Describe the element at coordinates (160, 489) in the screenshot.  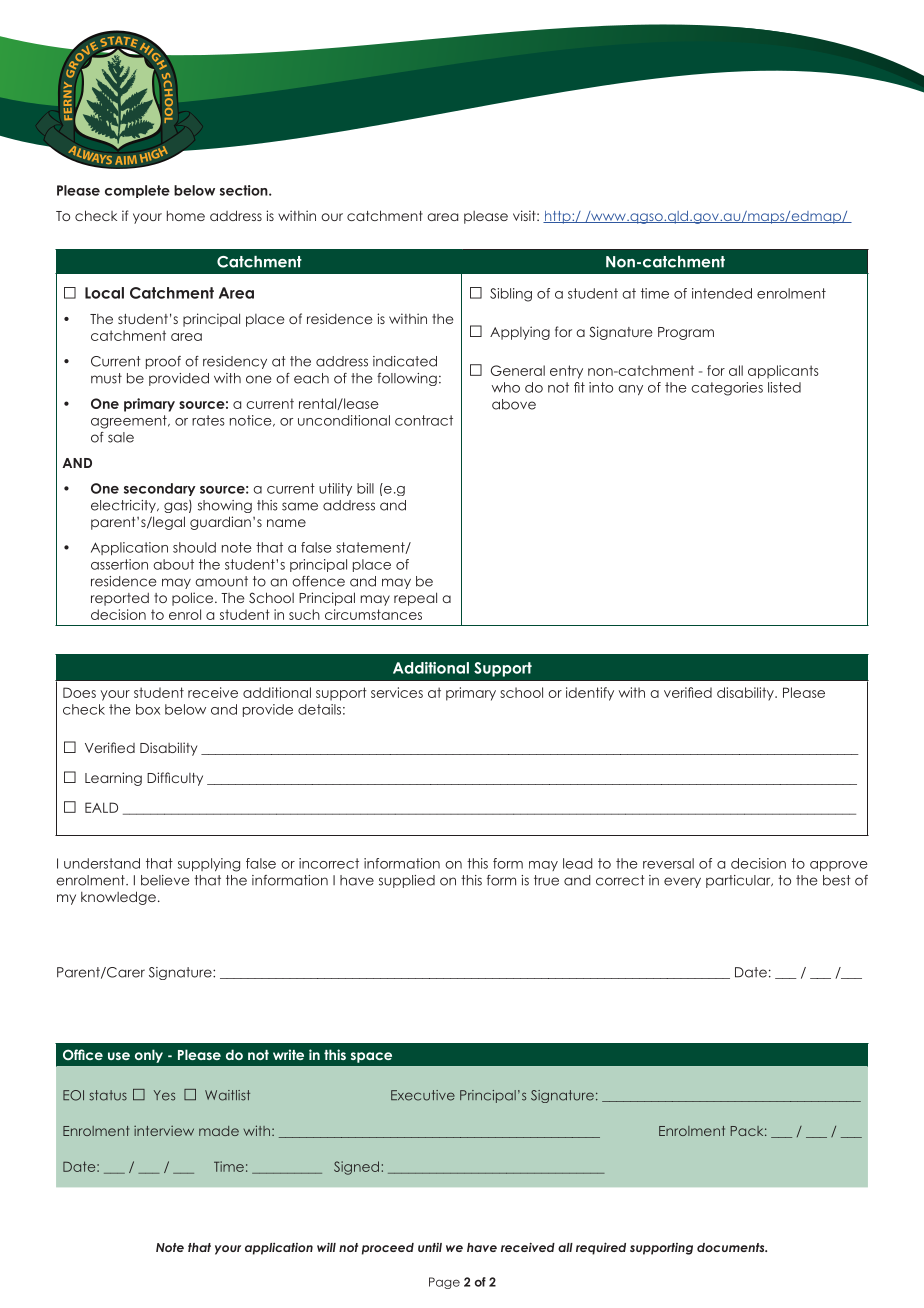
I see `secondary` at that location.
